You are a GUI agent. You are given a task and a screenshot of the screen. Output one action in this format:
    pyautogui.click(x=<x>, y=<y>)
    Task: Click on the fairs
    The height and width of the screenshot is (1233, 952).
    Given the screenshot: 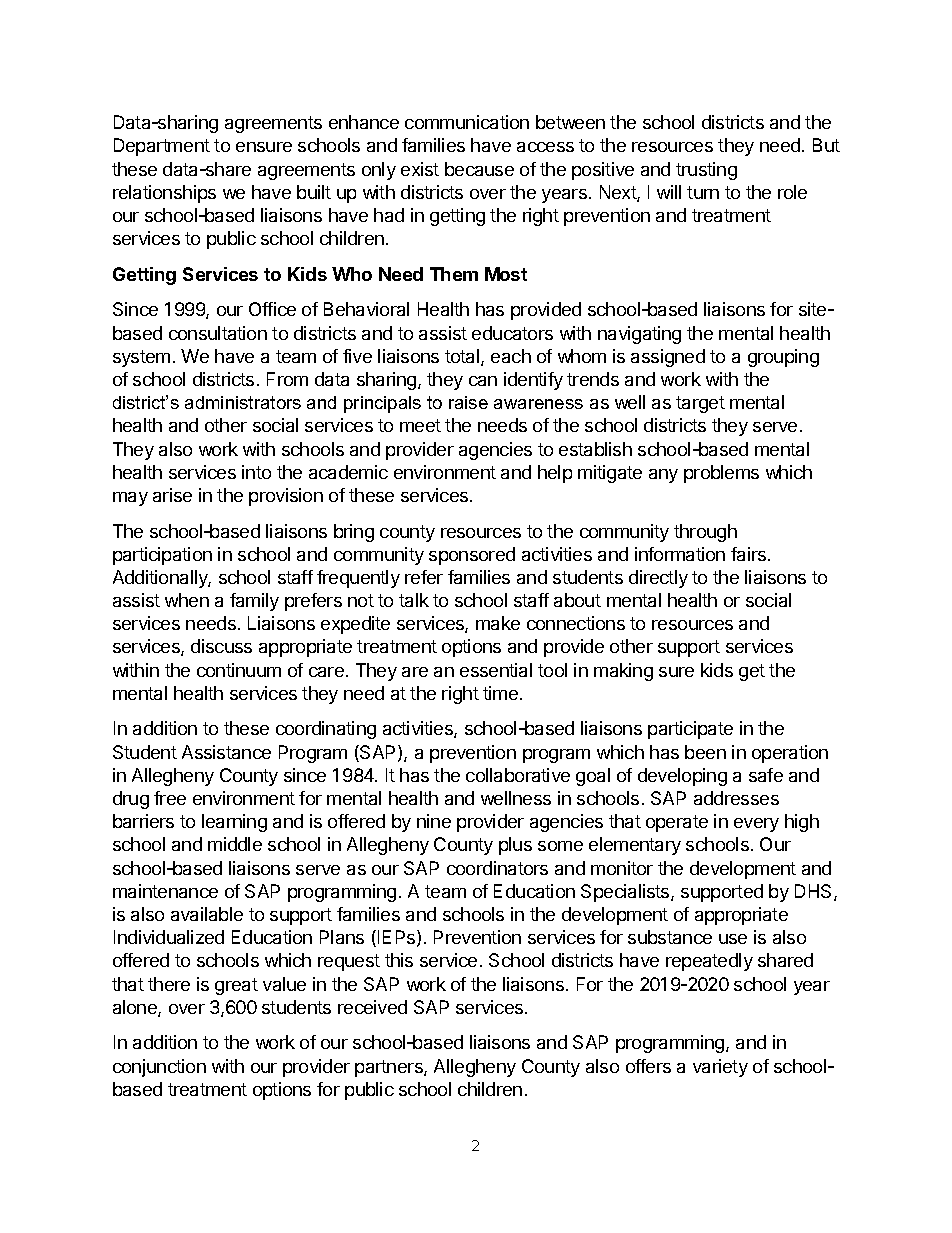 What is the action you would take?
    pyautogui.click(x=750, y=554)
